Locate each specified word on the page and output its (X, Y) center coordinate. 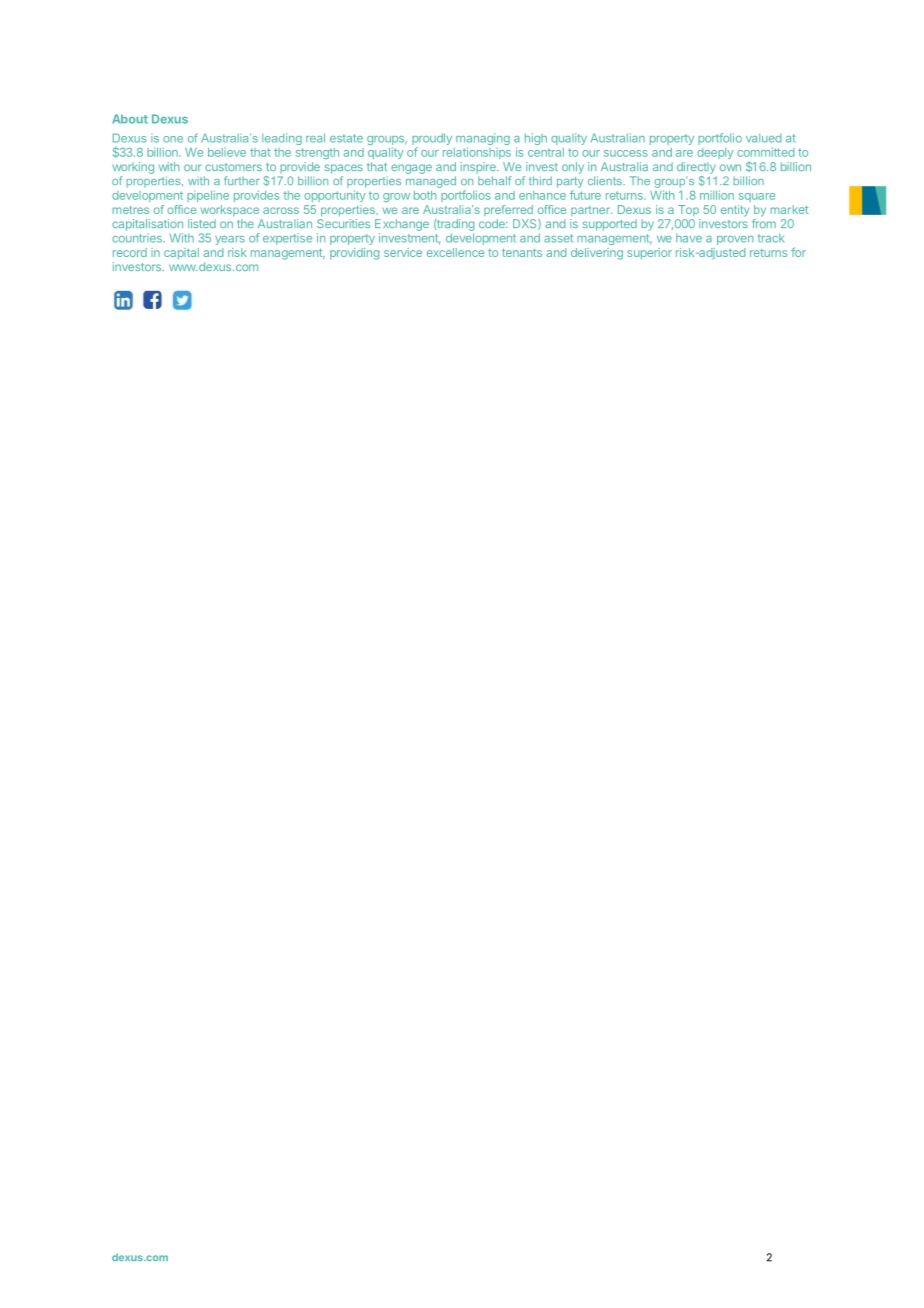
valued (764, 138)
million (717, 195)
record (130, 252)
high (536, 139)
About (130, 119)
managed (431, 182)
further (242, 180)
